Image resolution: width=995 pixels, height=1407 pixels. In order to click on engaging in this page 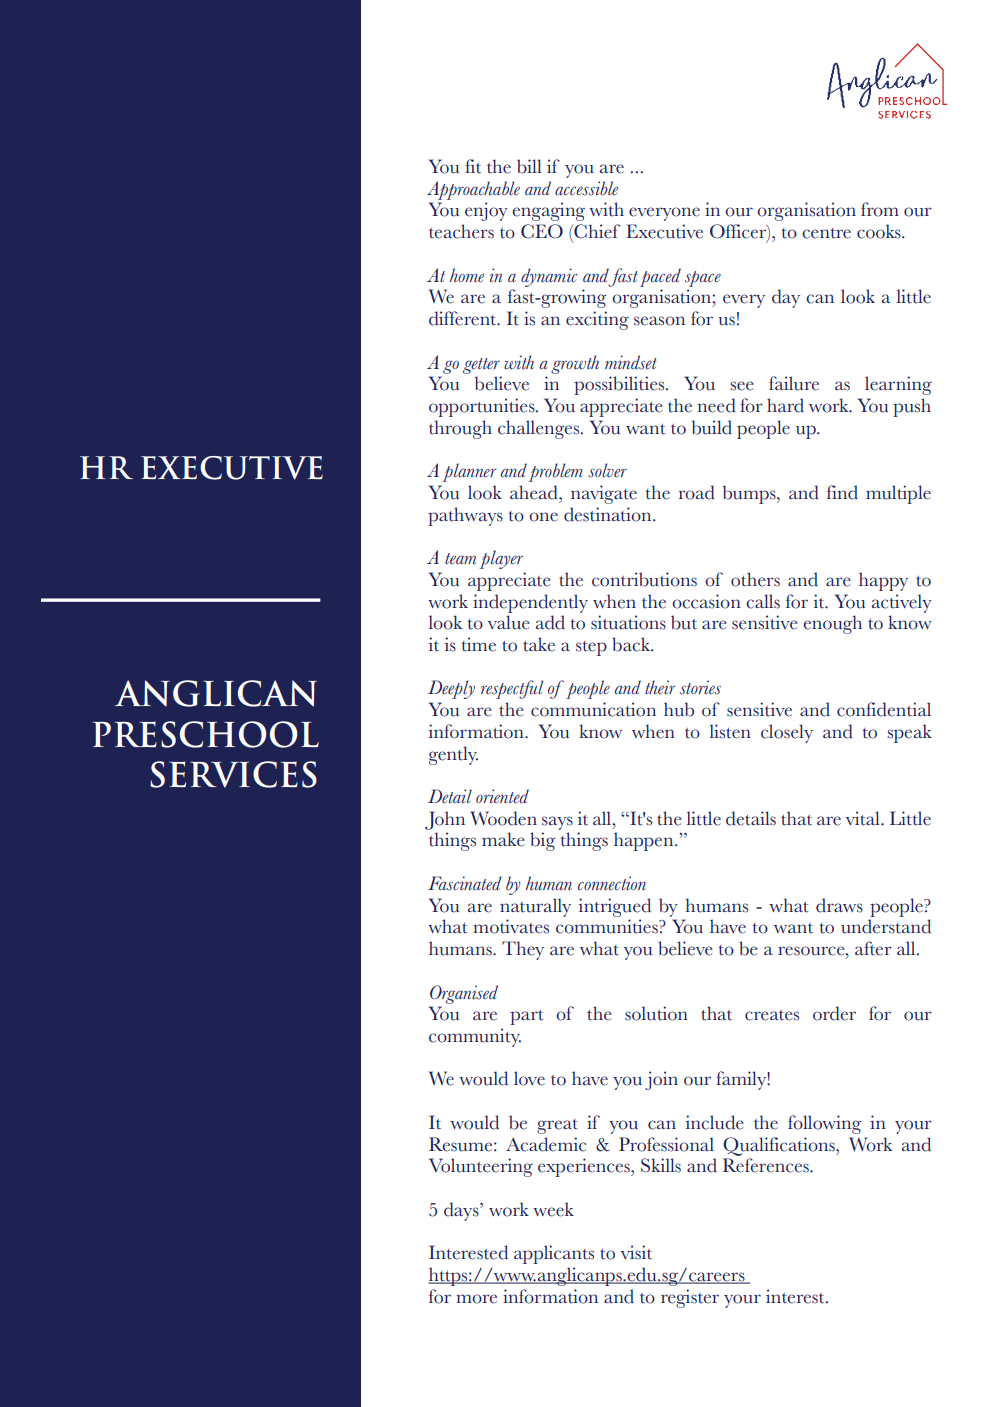, I will do `click(548, 211)`.
